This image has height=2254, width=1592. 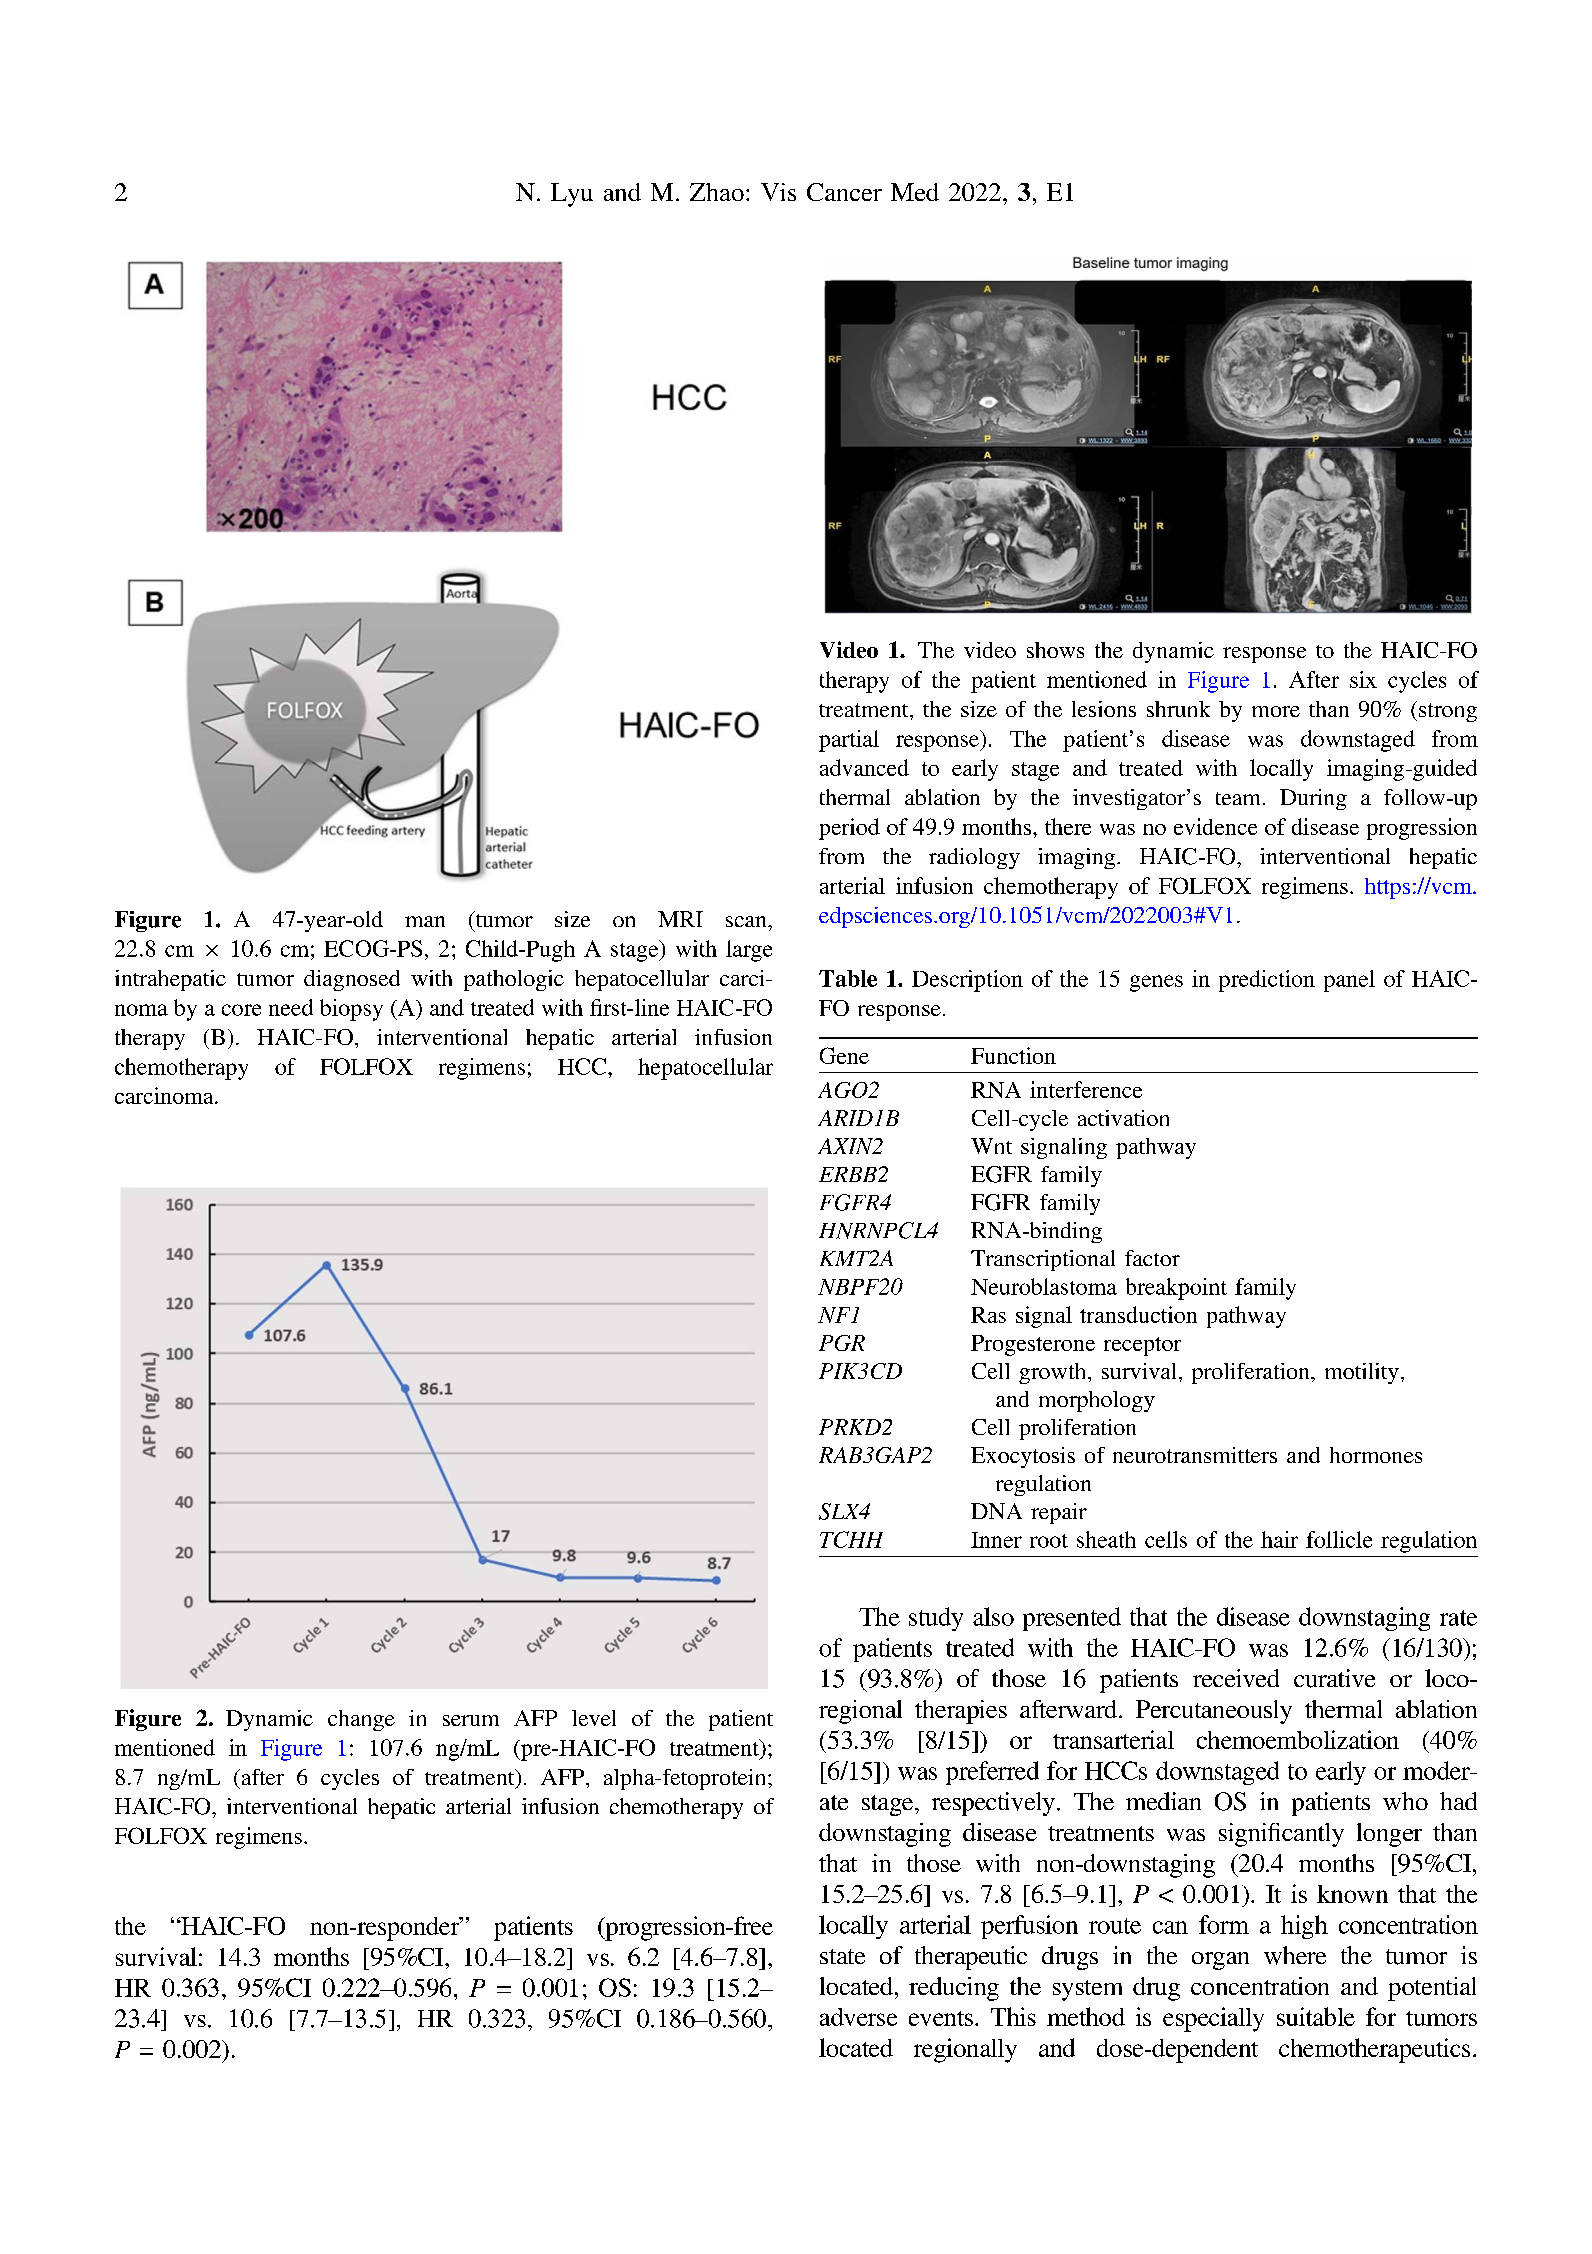 What do you see at coordinates (361, 1720) in the image?
I see `change` at bounding box center [361, 1720].
